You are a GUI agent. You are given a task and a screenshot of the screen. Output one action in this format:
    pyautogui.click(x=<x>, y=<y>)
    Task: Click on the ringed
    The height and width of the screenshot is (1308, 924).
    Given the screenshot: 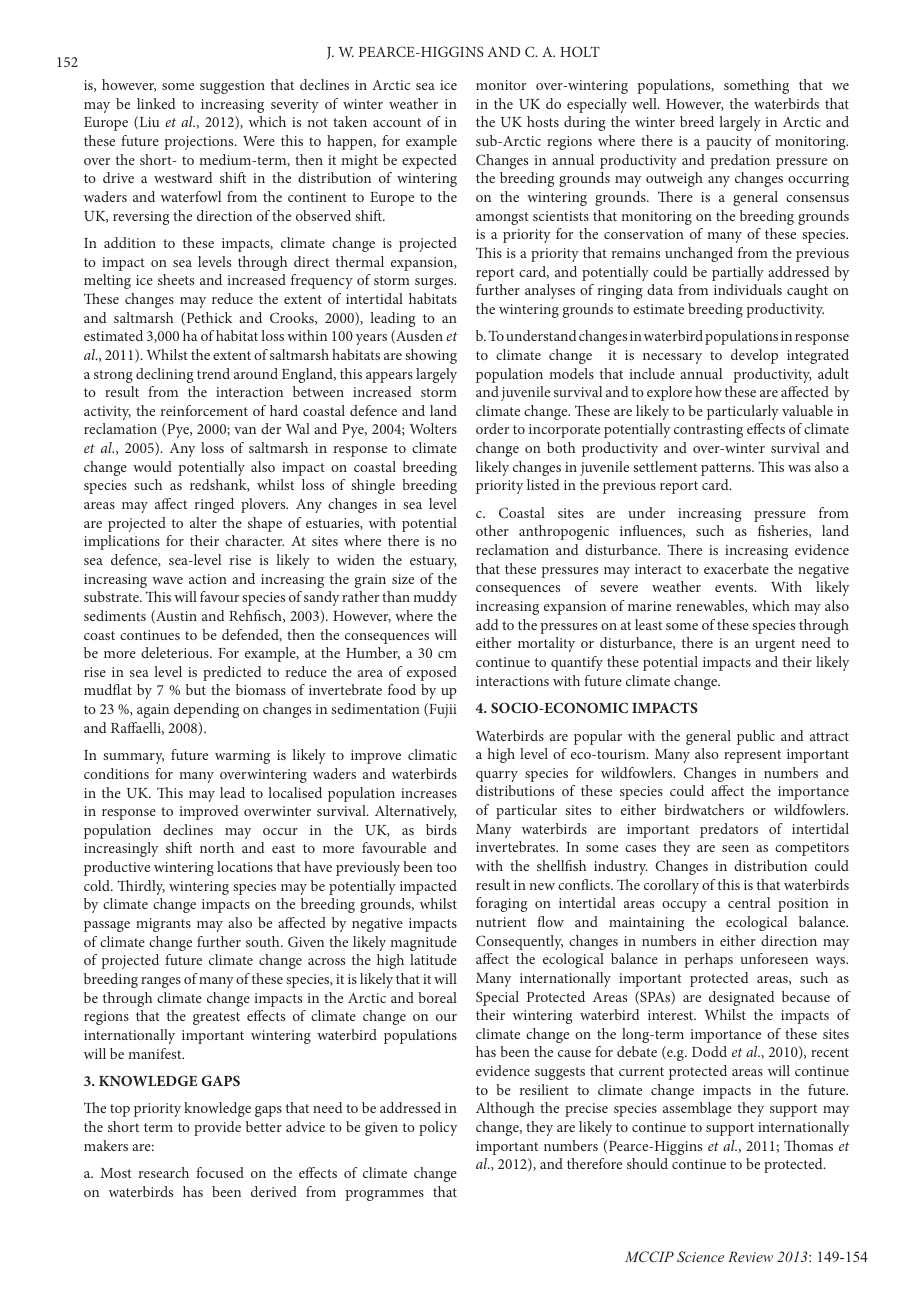 What is the action you would take?
    pyautogui.click(x=214, y=505)
